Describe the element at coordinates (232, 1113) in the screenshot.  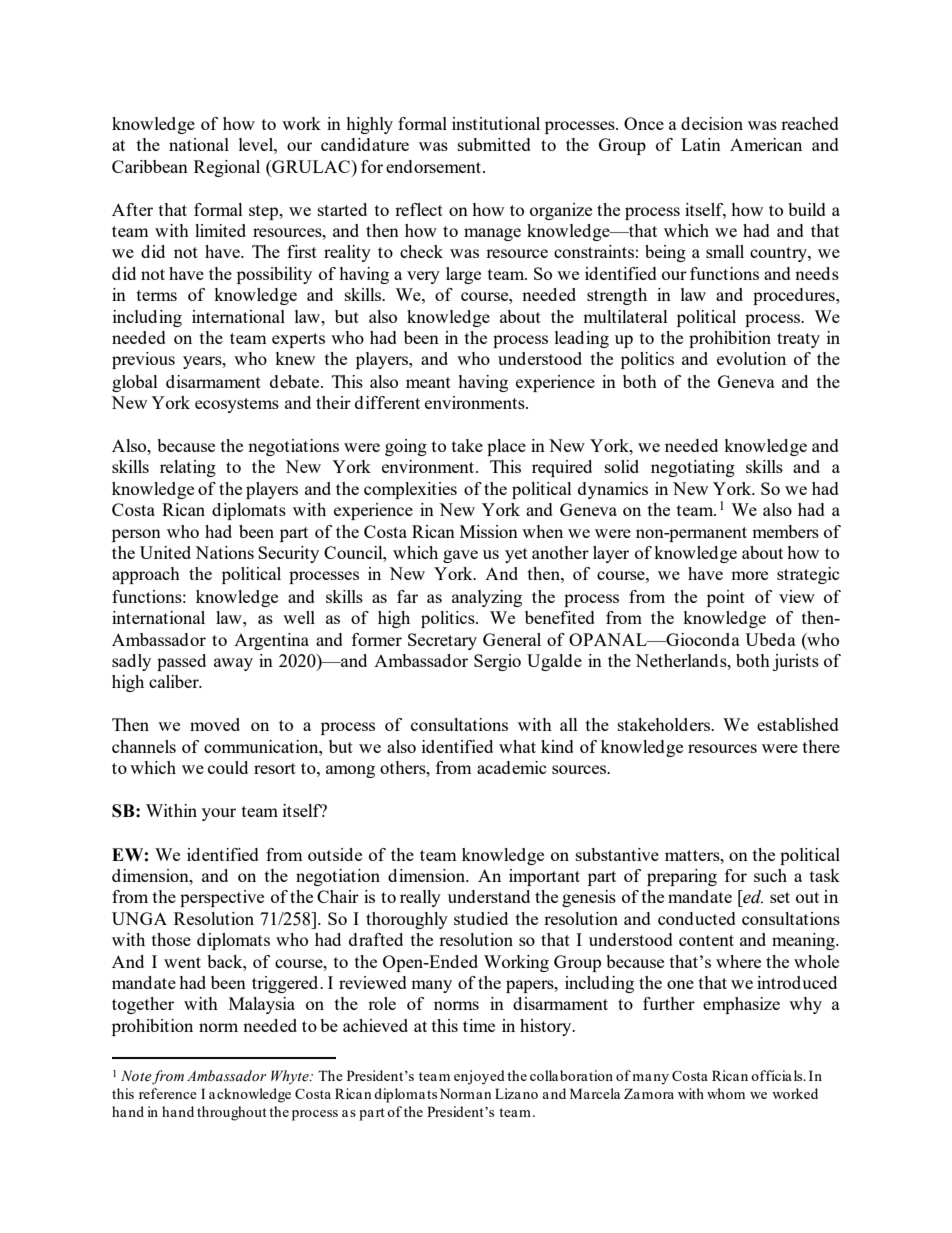
I see `throughout` at that location.
